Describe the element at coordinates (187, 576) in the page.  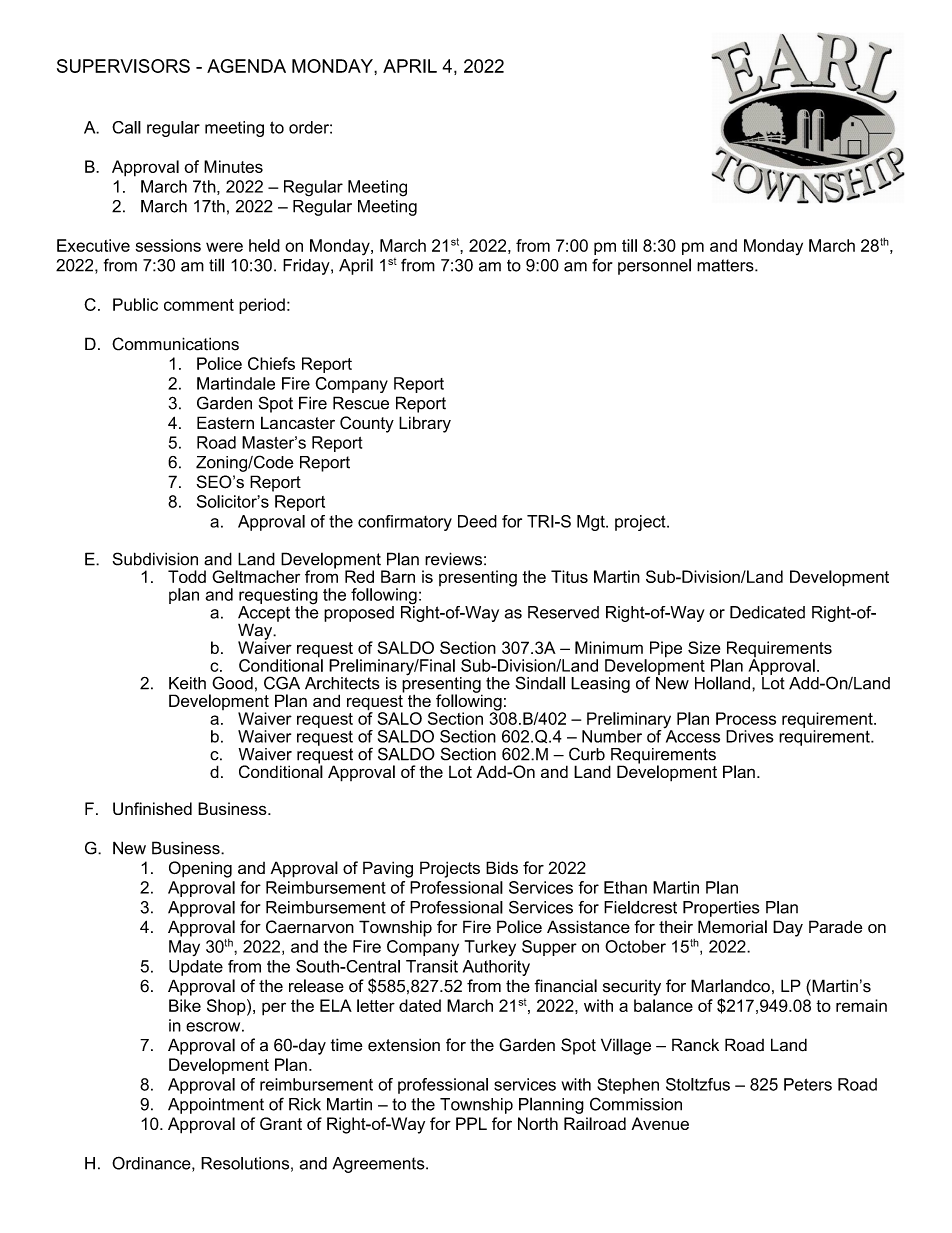
I see `Todd` at that location.
